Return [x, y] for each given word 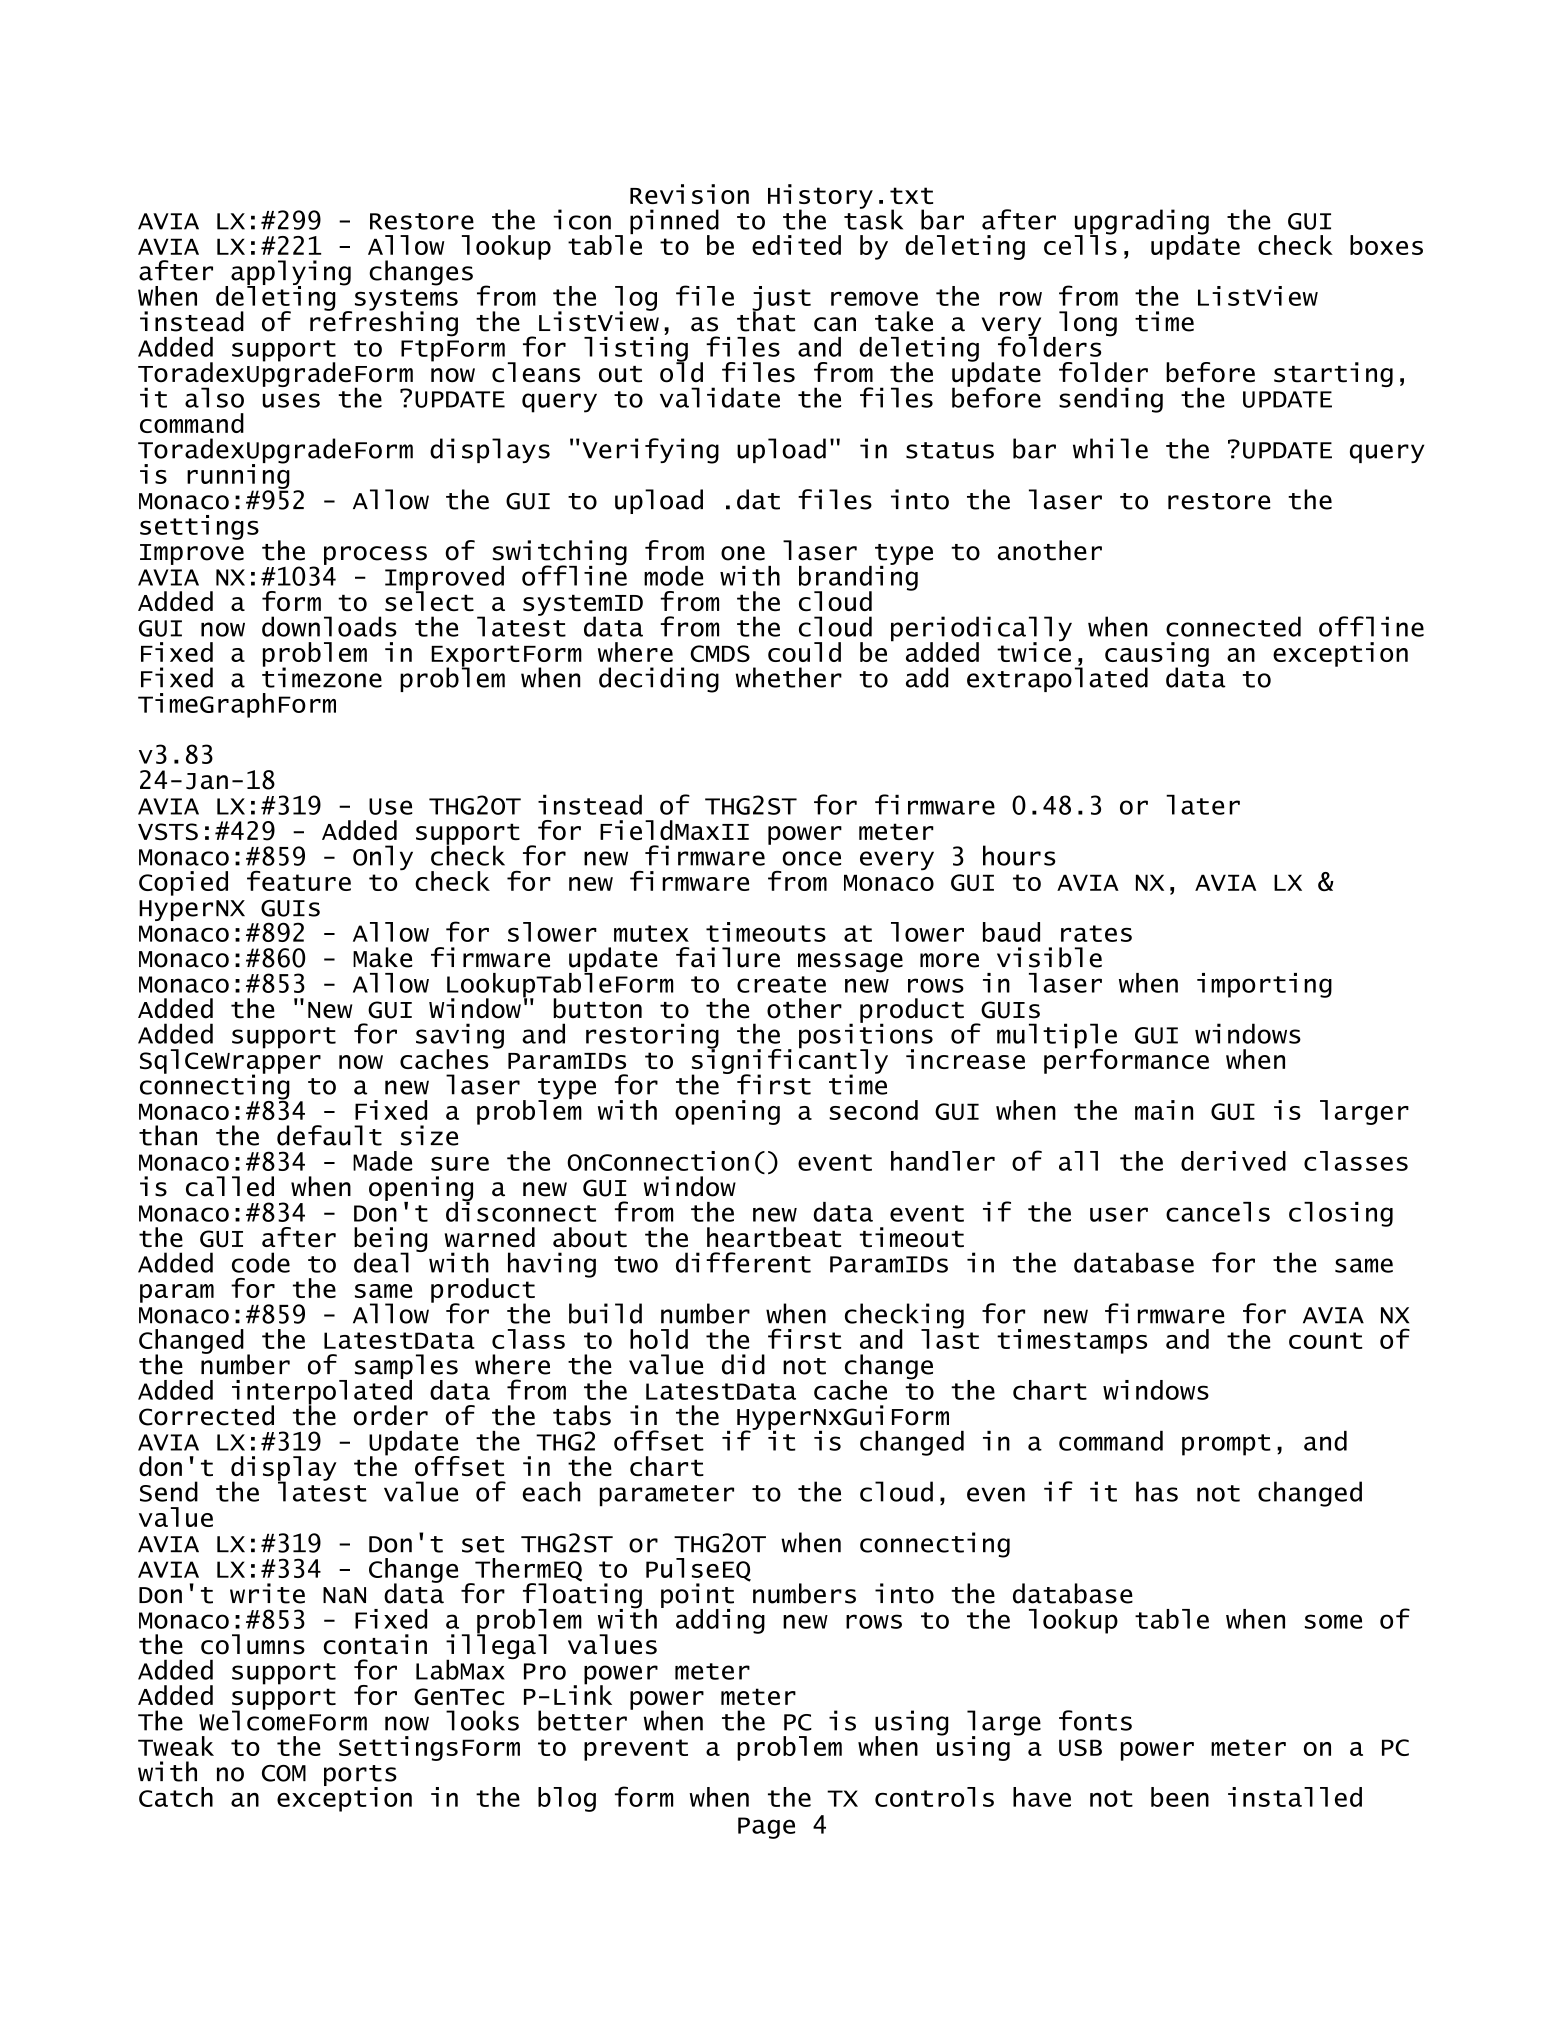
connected [1233, 626]
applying [291, 274]
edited [796, 245]
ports [360, 1777]
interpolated [322, 1392]
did [743, 1364]
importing [1264, 985]
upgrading [1142, 223]
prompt [1226, 1445]
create [781, 984]
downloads [329, 626]
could [804, 652]
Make [382, 957]
